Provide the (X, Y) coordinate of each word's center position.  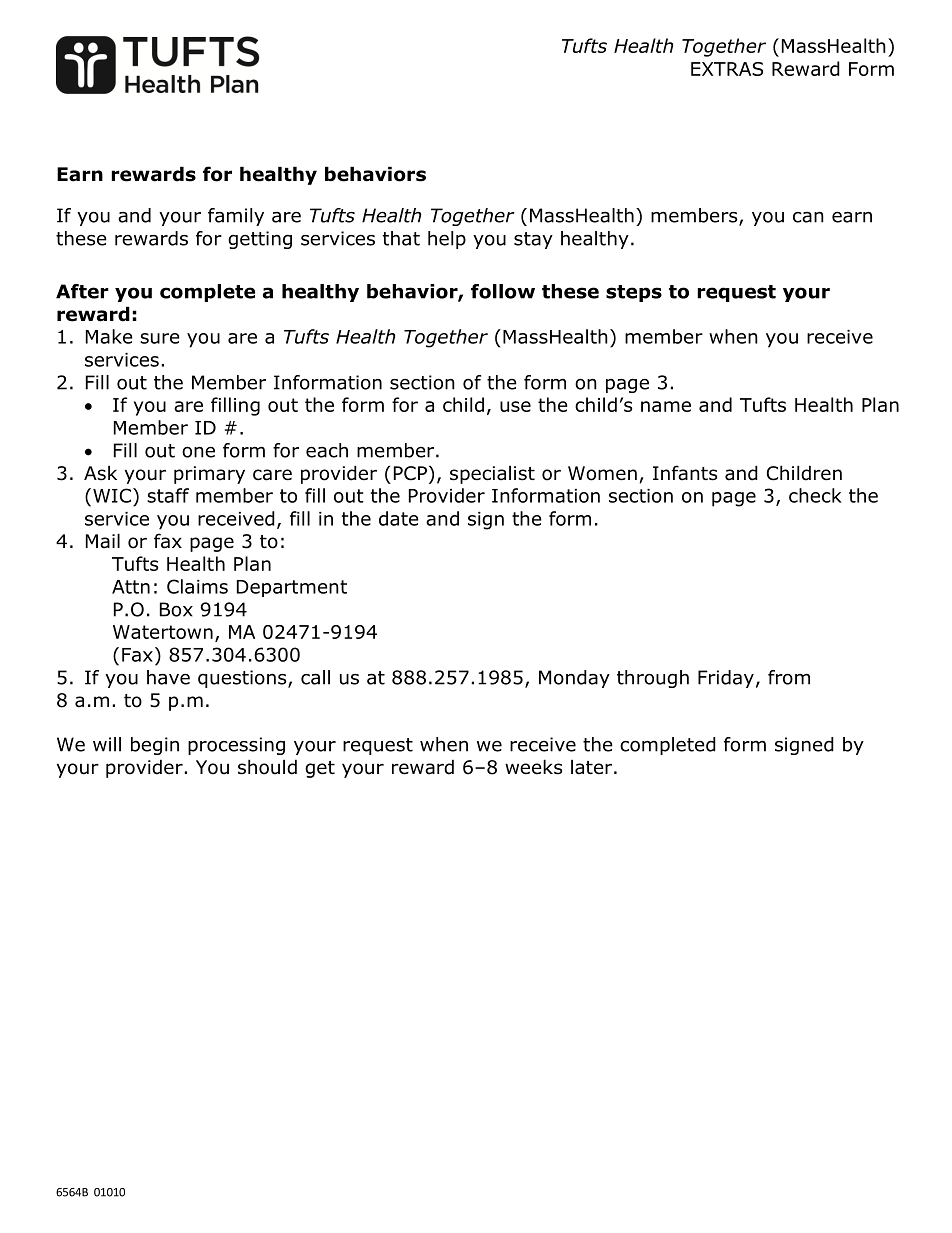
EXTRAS (727, 69)
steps (634, 293)
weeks (533, 767)
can (808, 217)
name (666, 406)
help (447, 240)
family (236, 217)
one (198, 452)
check (815, 495)
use (515, 406)
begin (155, 746)
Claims (197, 586)
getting (260, 240)
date (399, 518)
